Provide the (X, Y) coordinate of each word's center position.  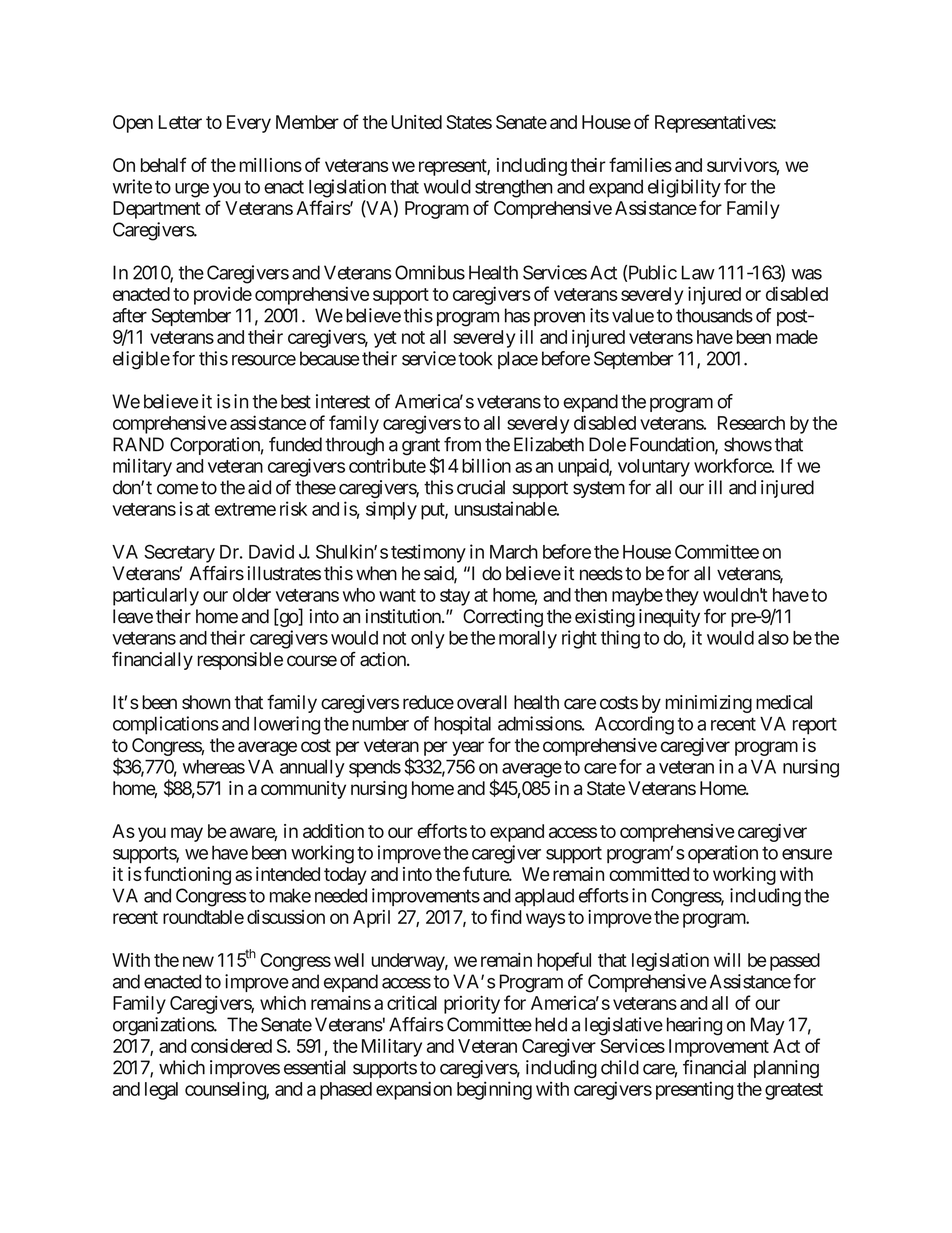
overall (482, 702)
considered (231, 1045)
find (506, 916)
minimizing (709, 704)
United (416, 122)
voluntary (654, 468)
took (476, 358)
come (177, 489)
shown (206, 702)
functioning (187, 875)
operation (723, 854)
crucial (481, 487)
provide (223, 296)
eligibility (684, 188)
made (797, 337)
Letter (180, 122)
